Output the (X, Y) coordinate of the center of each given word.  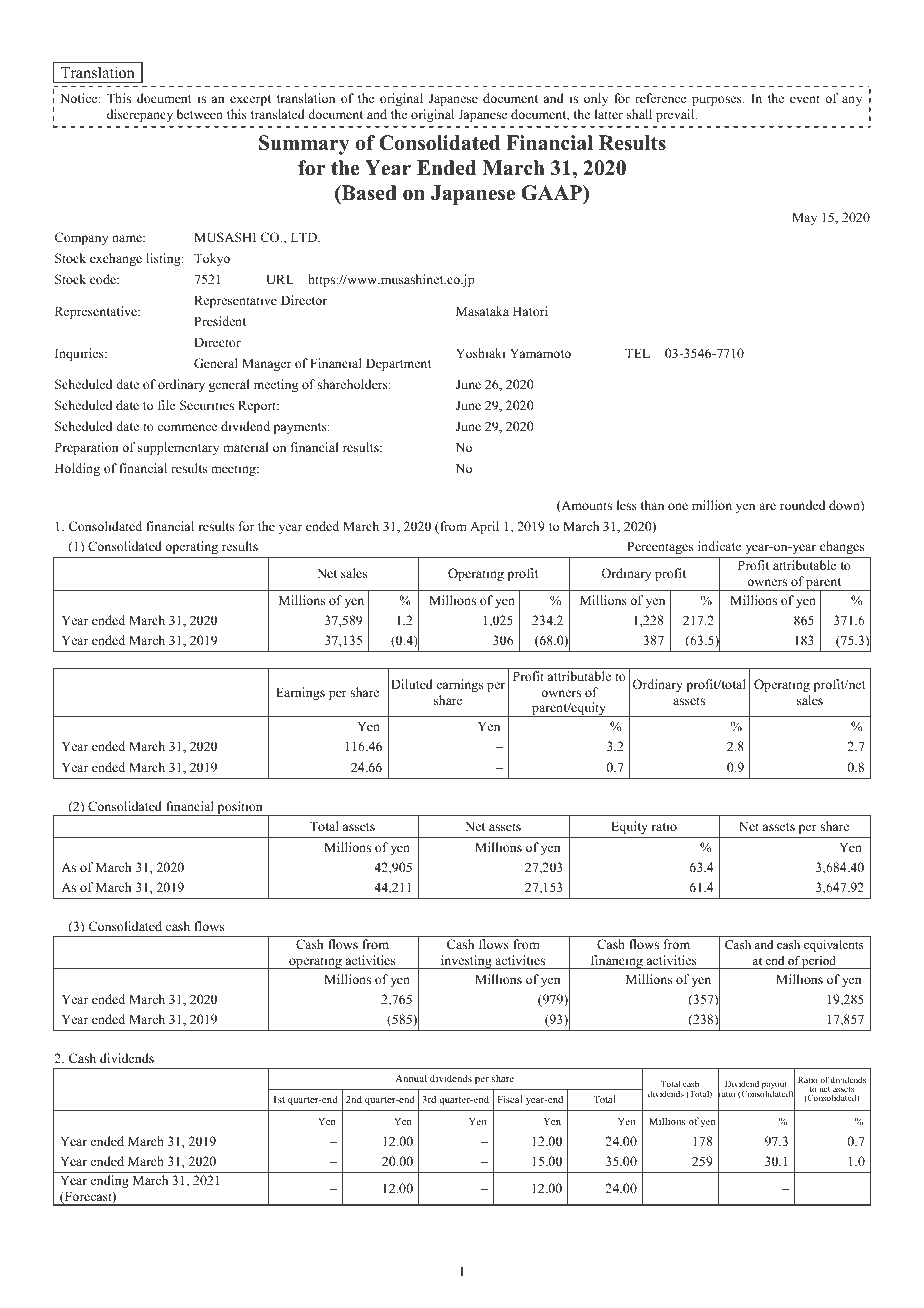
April (484, 527)
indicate (720, 546)
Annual (411, 1078)
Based (368, 193)
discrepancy (140, 115)
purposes (718, 101)
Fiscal (510, 1099)
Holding (77, 469)
